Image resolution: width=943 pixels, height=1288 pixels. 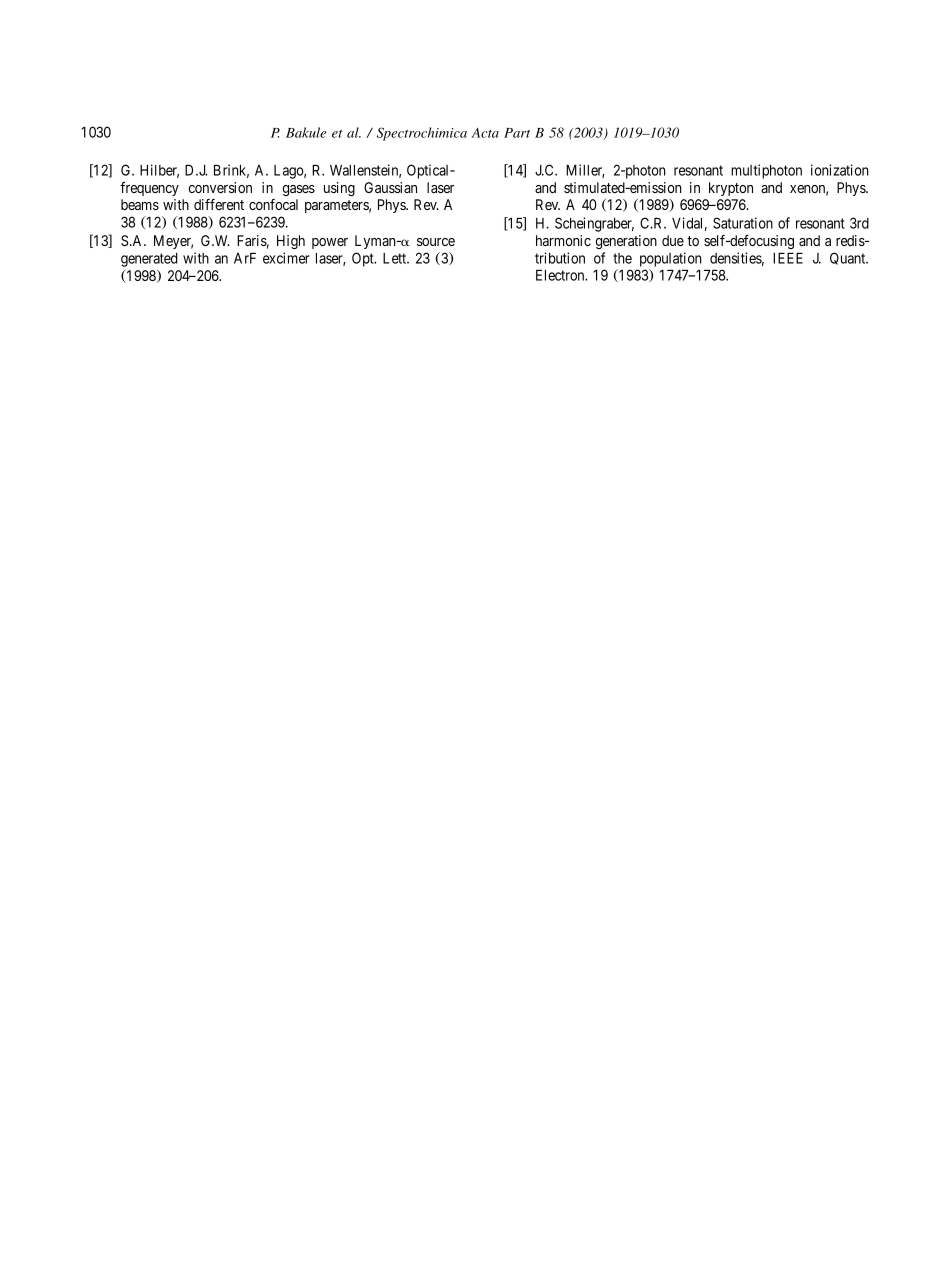 What do you see at coordinates (731, 189) in the screenshot?
I see `krypton` at bounding box center [731, 189].
